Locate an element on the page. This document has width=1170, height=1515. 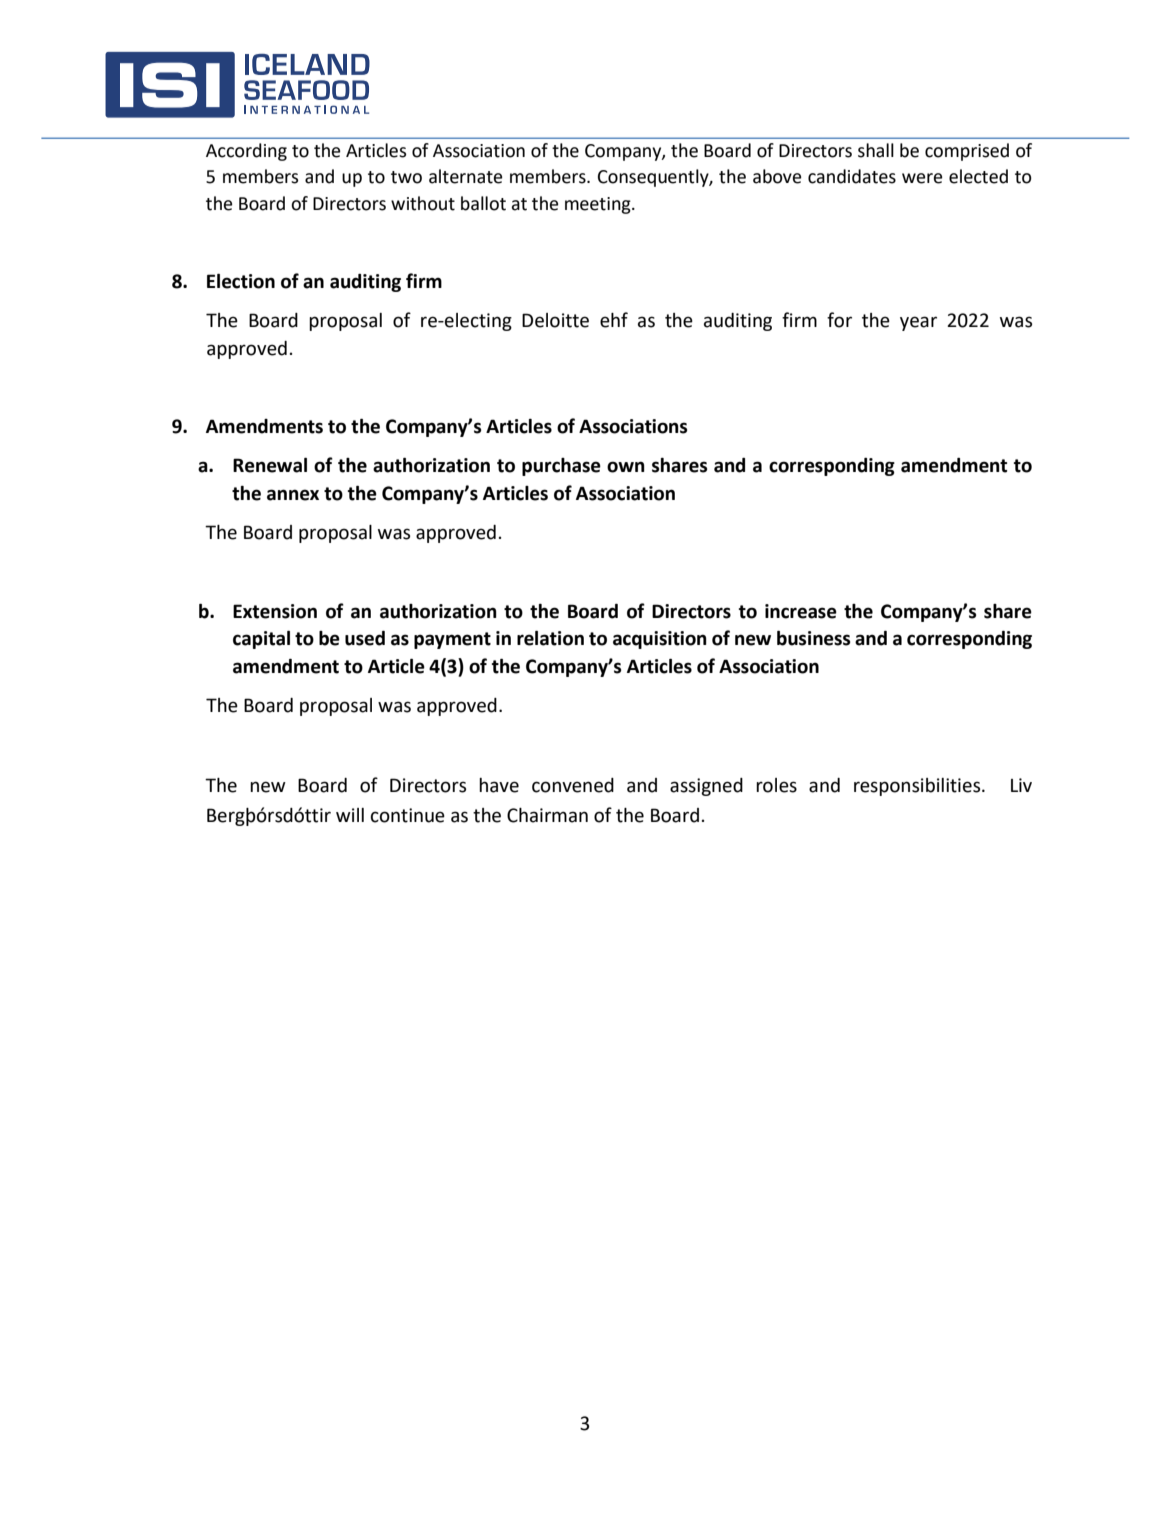
will is located at coordinates (350, 815).
